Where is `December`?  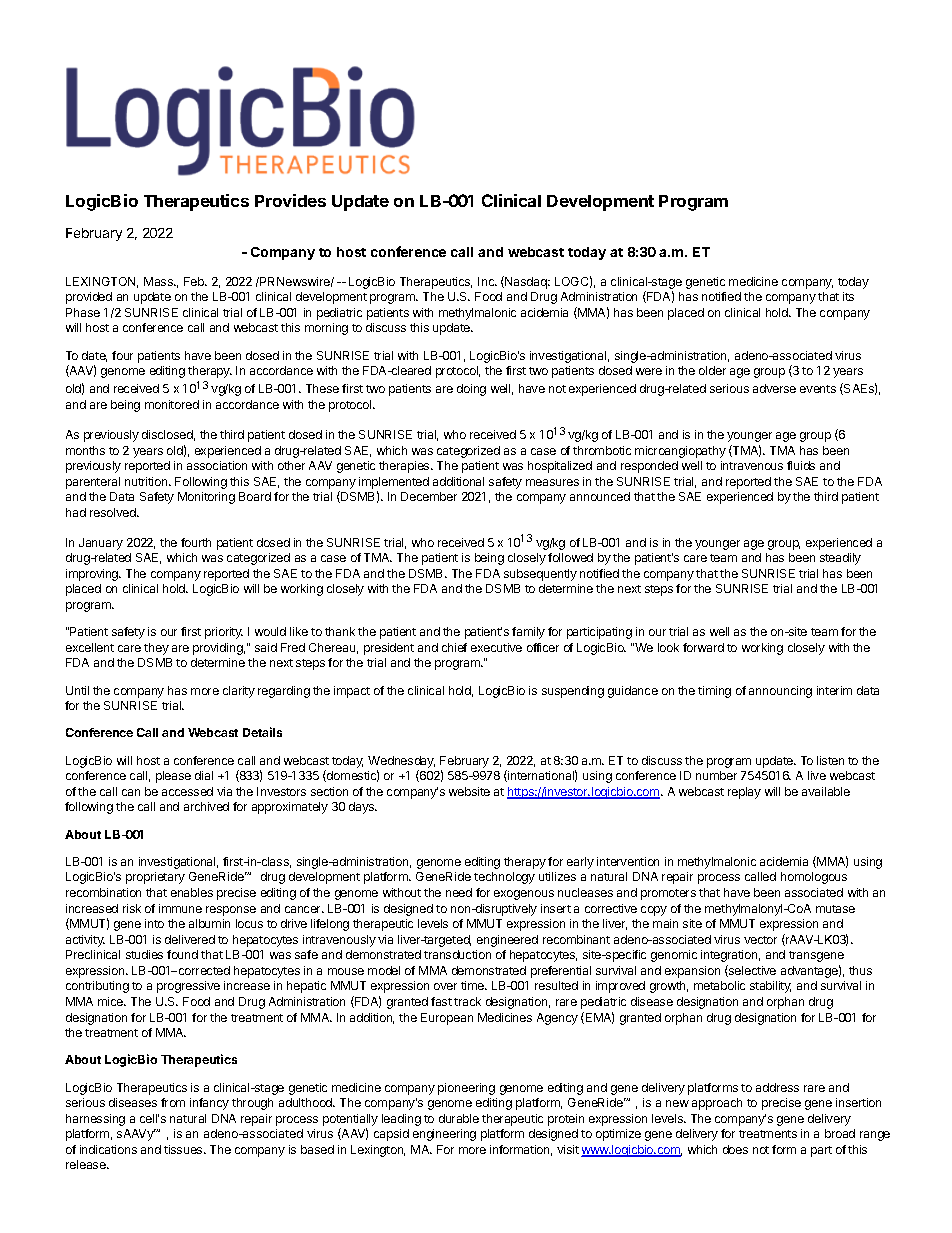 December is located at coordinates (429, 496).
